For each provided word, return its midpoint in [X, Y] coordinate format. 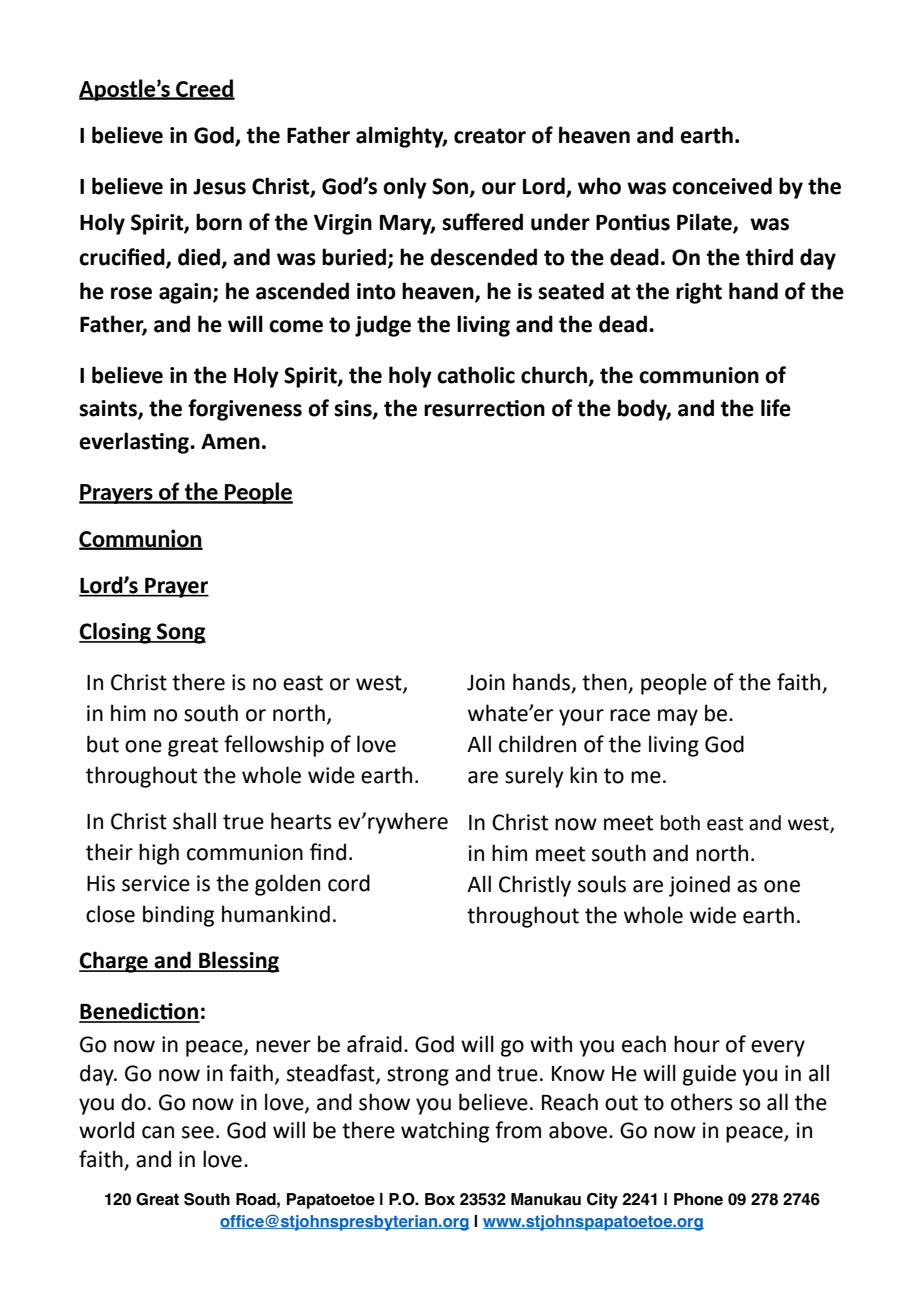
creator [490, 136]
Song [180, 633]
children [537, 744]
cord [349, 883]
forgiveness [245, 410]
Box [440, 1199]
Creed [204, 89]
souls [602, 884]
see [198, 1132]
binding [178, 916]
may [678, 717]
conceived [722, 186]
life [776, 408]
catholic [476, 375]
